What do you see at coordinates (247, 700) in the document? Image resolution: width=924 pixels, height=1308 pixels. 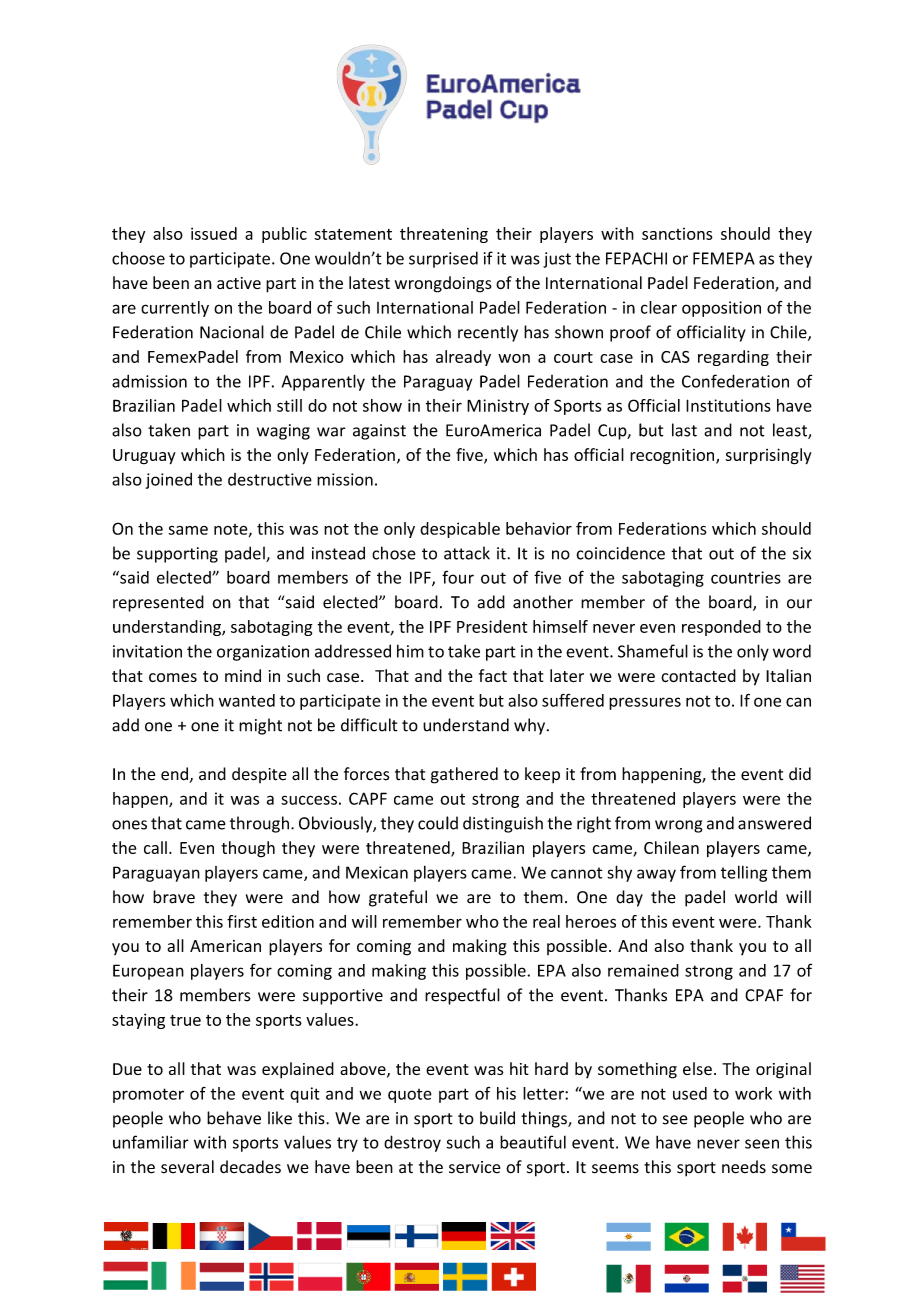 I see `wanted` at bounding box center [247, 700].
